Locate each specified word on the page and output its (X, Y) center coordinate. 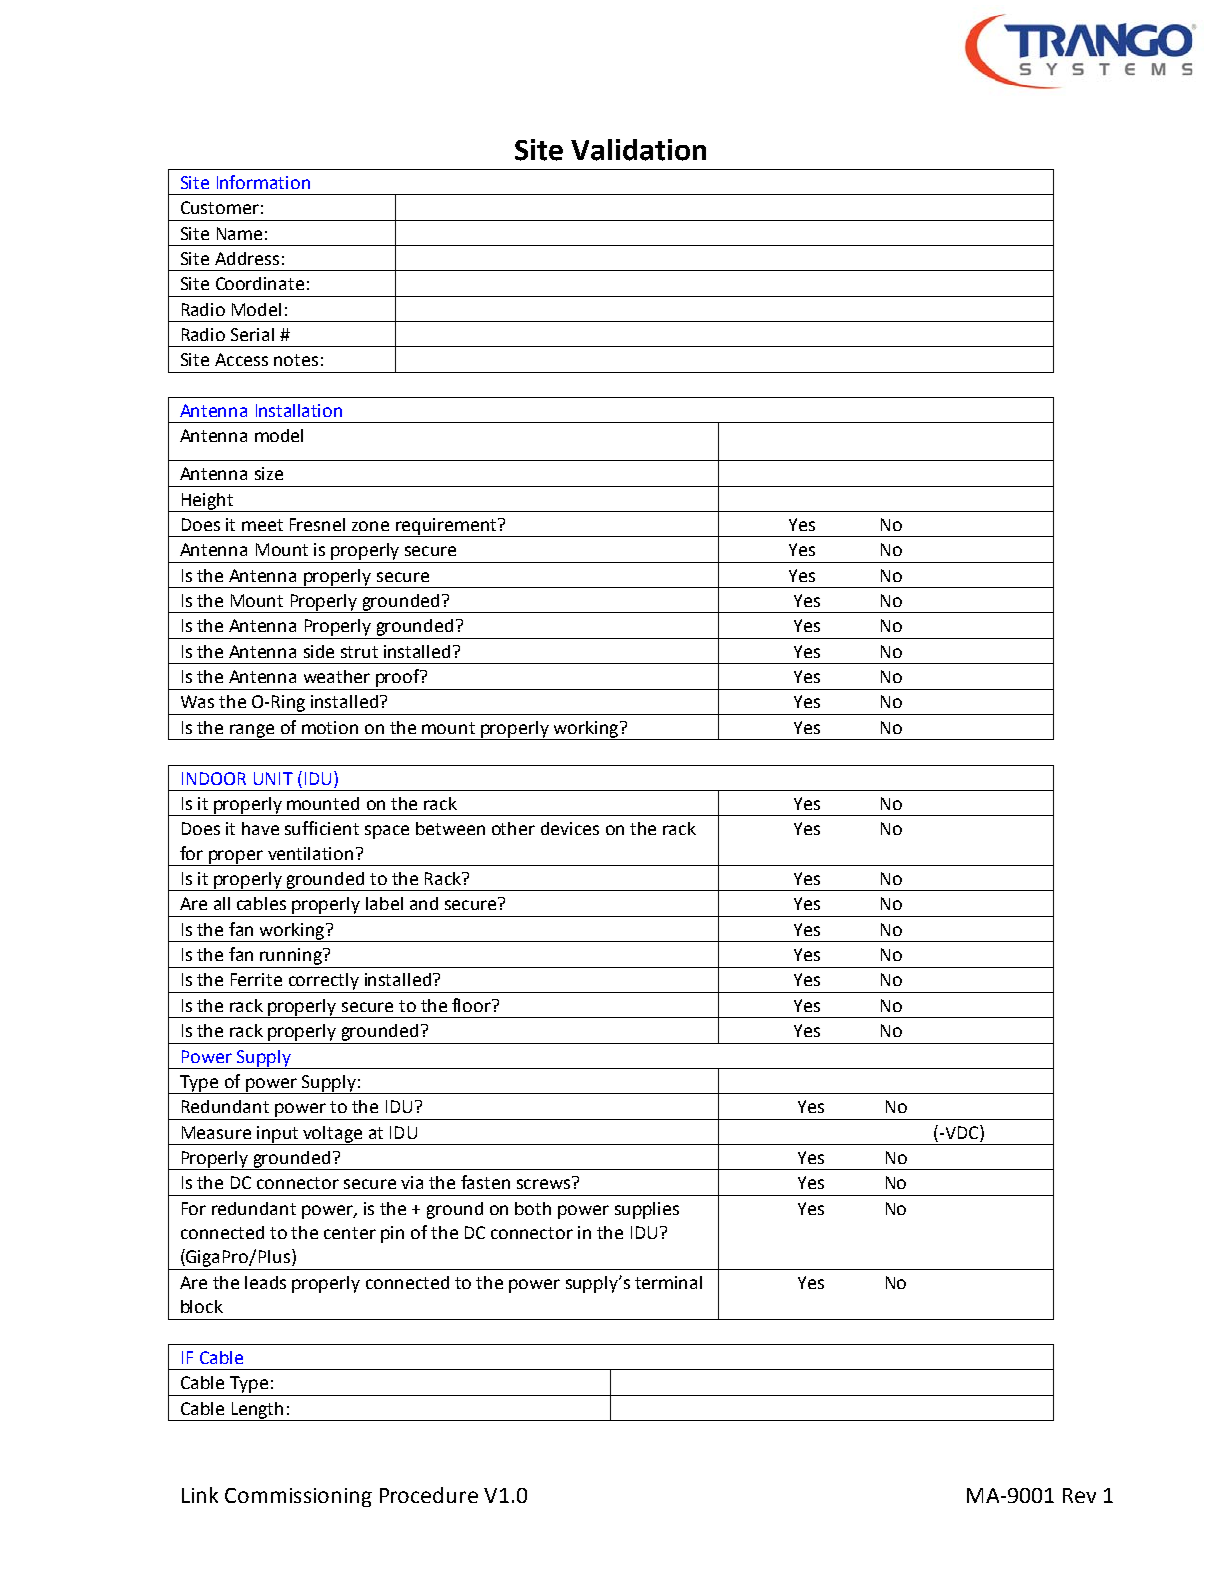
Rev (1079, 1495)
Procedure (429, 1495)
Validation (638, 150)
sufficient (322, 828)
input (278, 1135)
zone (370, 526)
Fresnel (317, 524)
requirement (446, 527)
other (513, 828)
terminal (668, 1282)
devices (570, 828)
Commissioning (298, 1497)
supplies (647, 1210)
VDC (962, 1132)
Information (263, 182)
